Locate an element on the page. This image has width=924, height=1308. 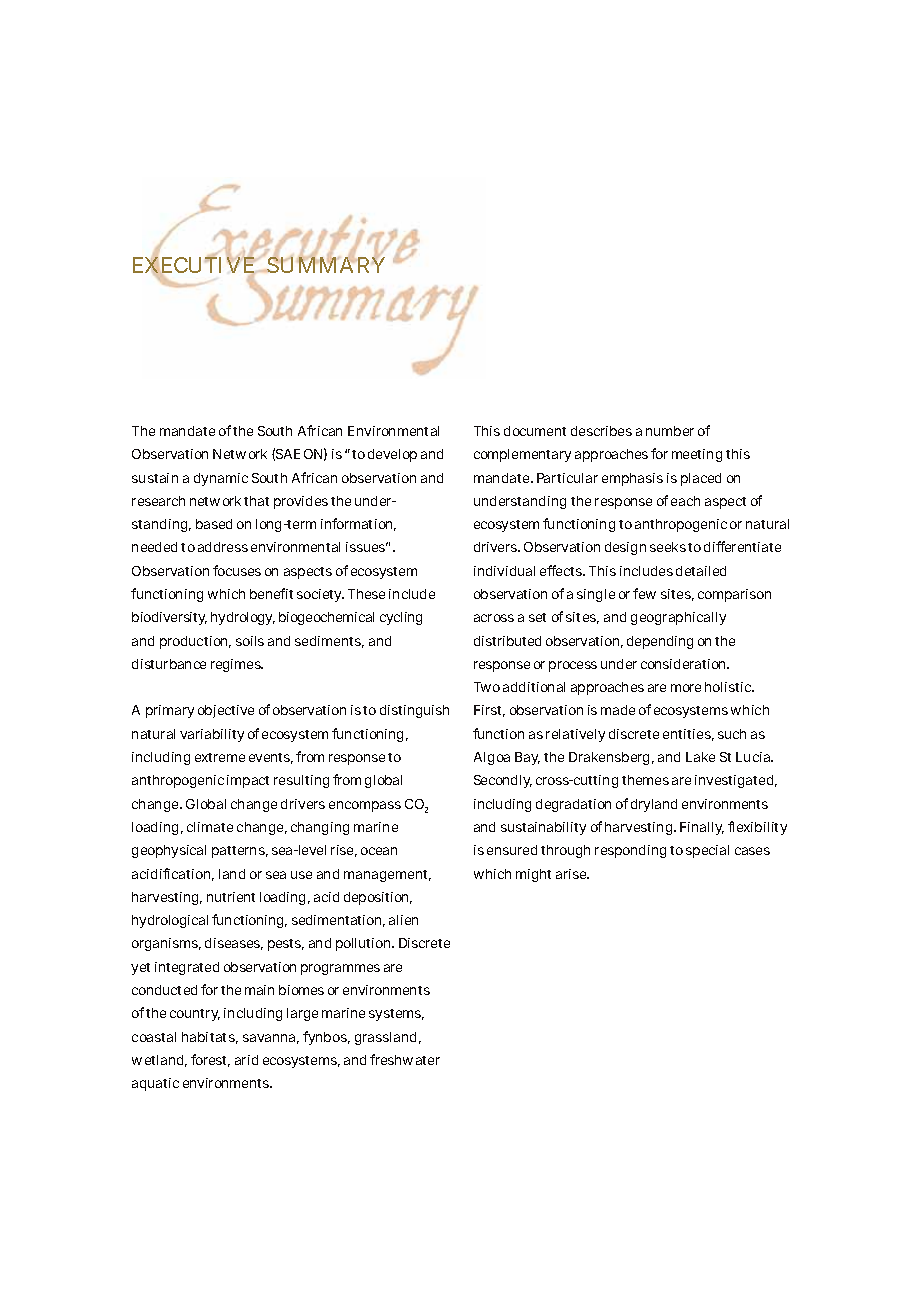
forest is located at coordinates (210, 1060).
